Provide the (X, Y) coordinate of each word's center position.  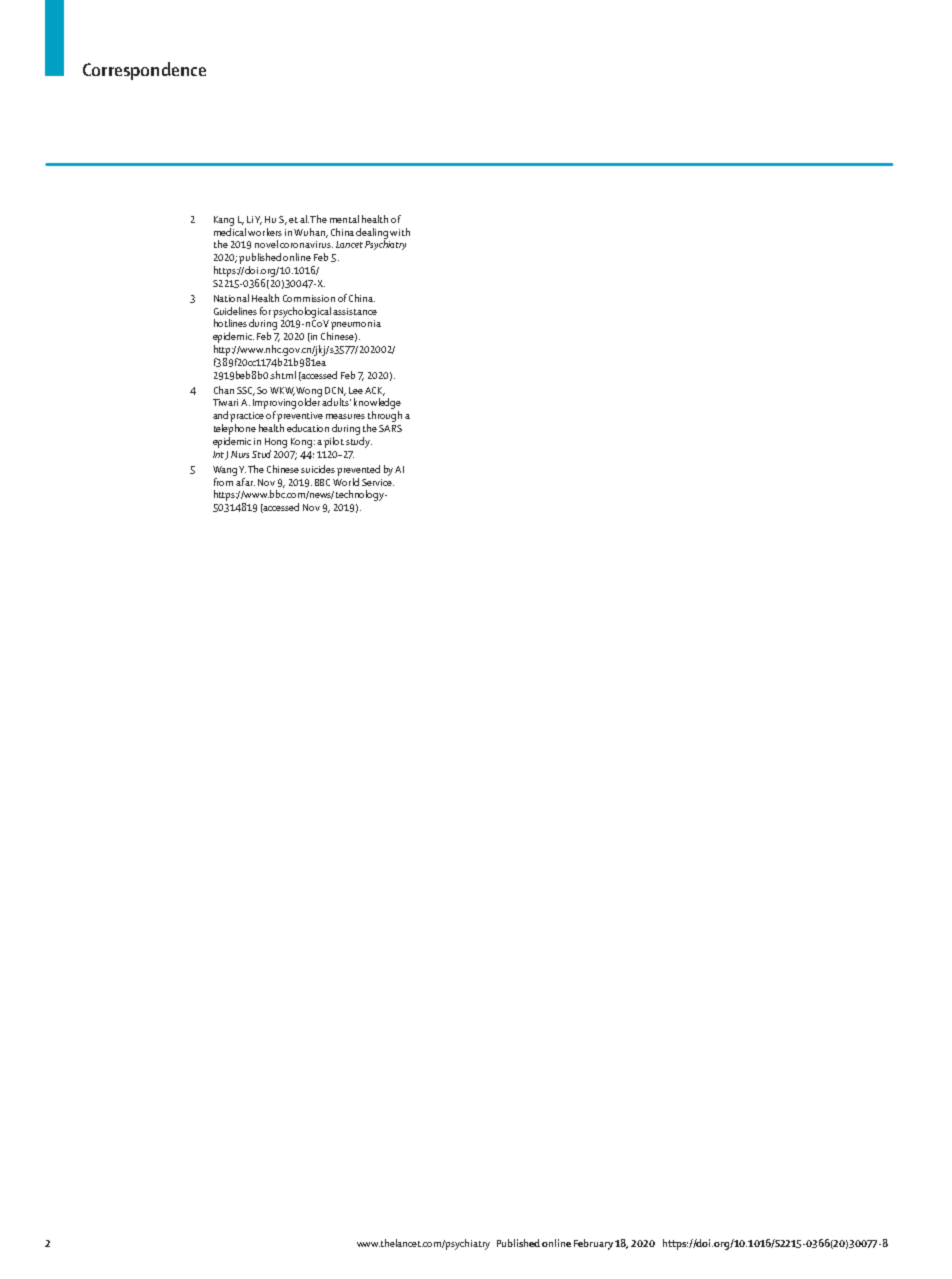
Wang (225, 471)
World (346, 480)
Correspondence (144, 71)
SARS (390, 428)
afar (245, 480)
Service (378, 482)
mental (344, 219)
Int (218, 454)
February (593, 1244)
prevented (358, 470)
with (400, 232)
